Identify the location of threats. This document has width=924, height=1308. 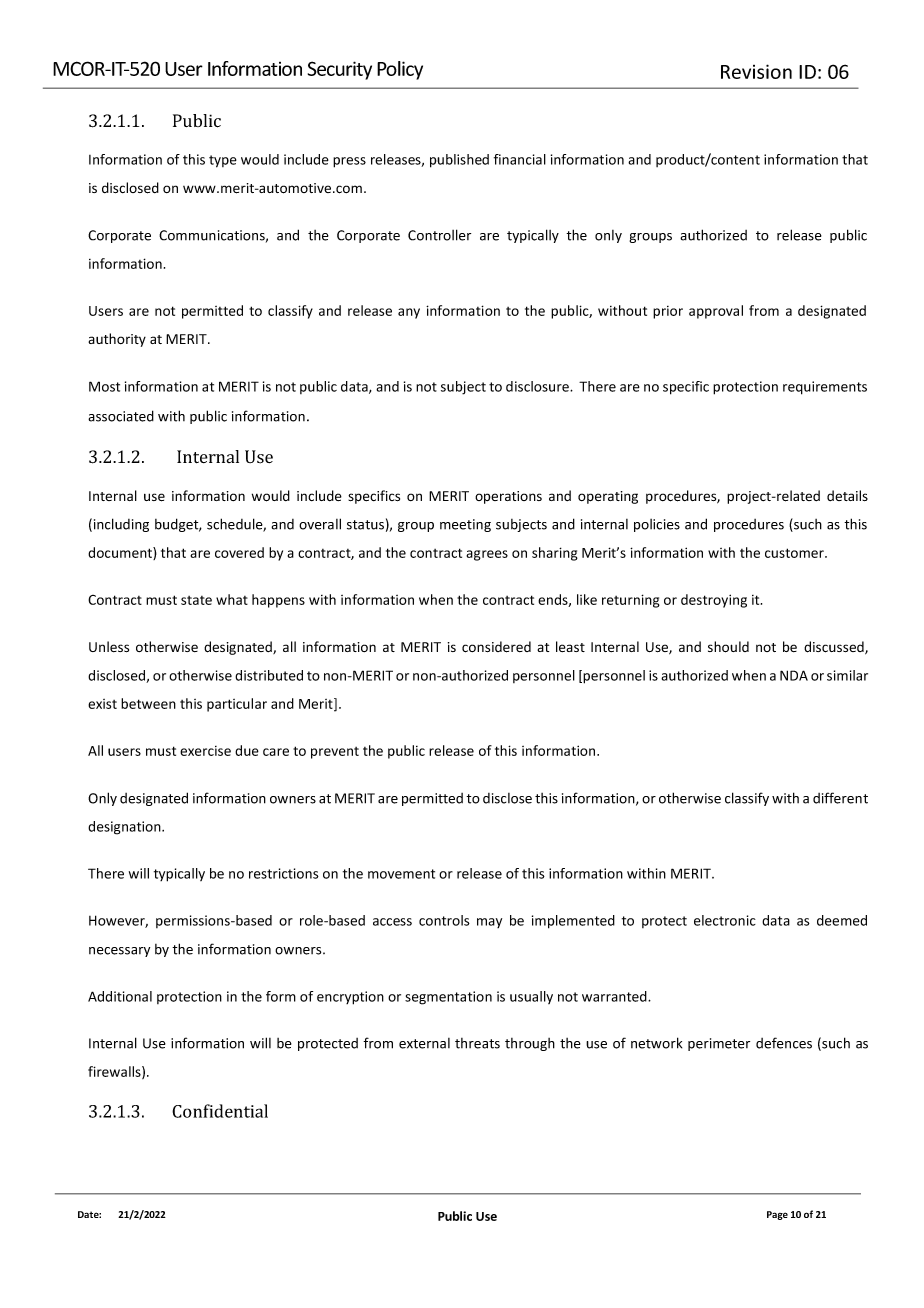
(477, 1043).
